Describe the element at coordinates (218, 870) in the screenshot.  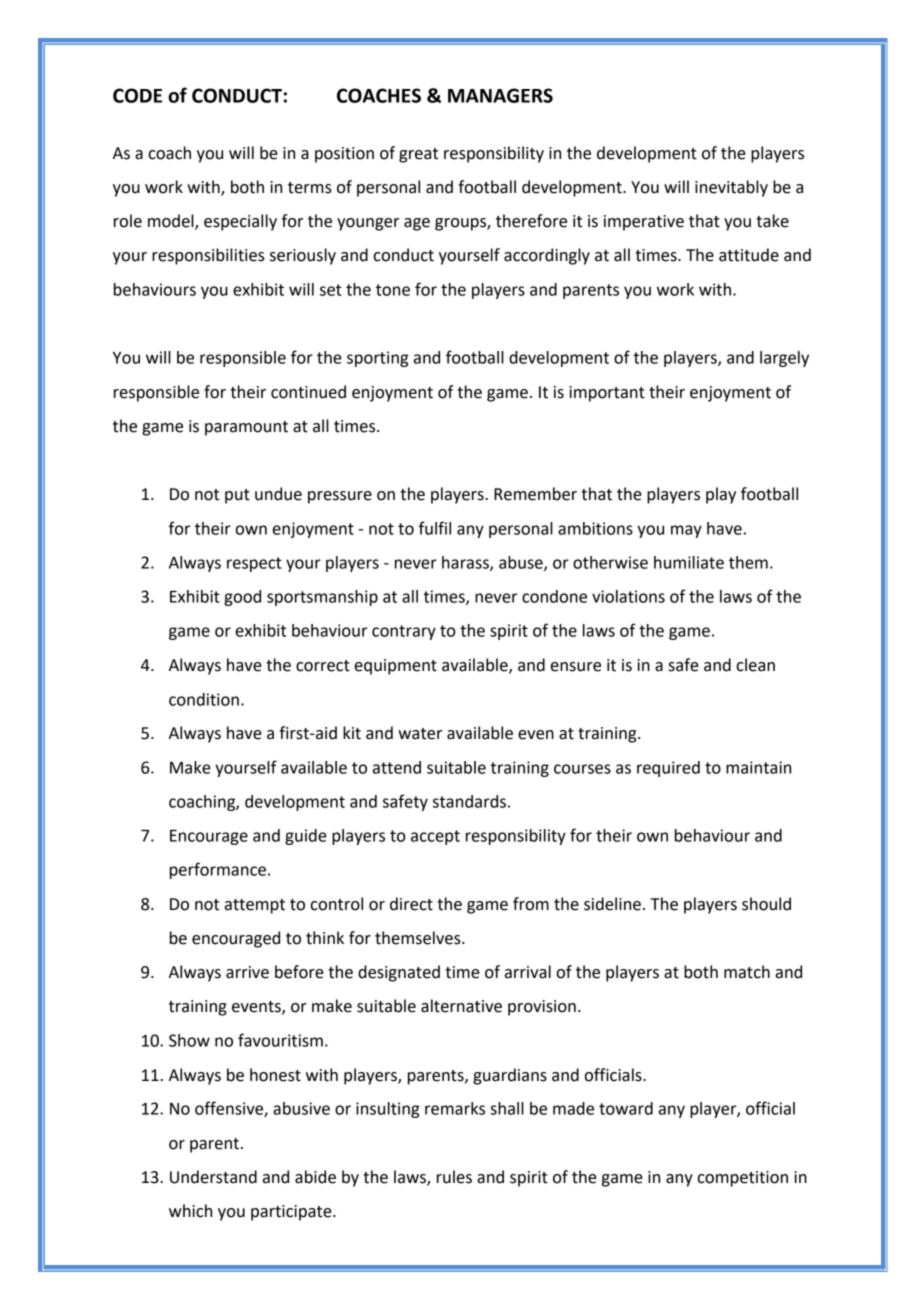
I see `performance` at that location.
